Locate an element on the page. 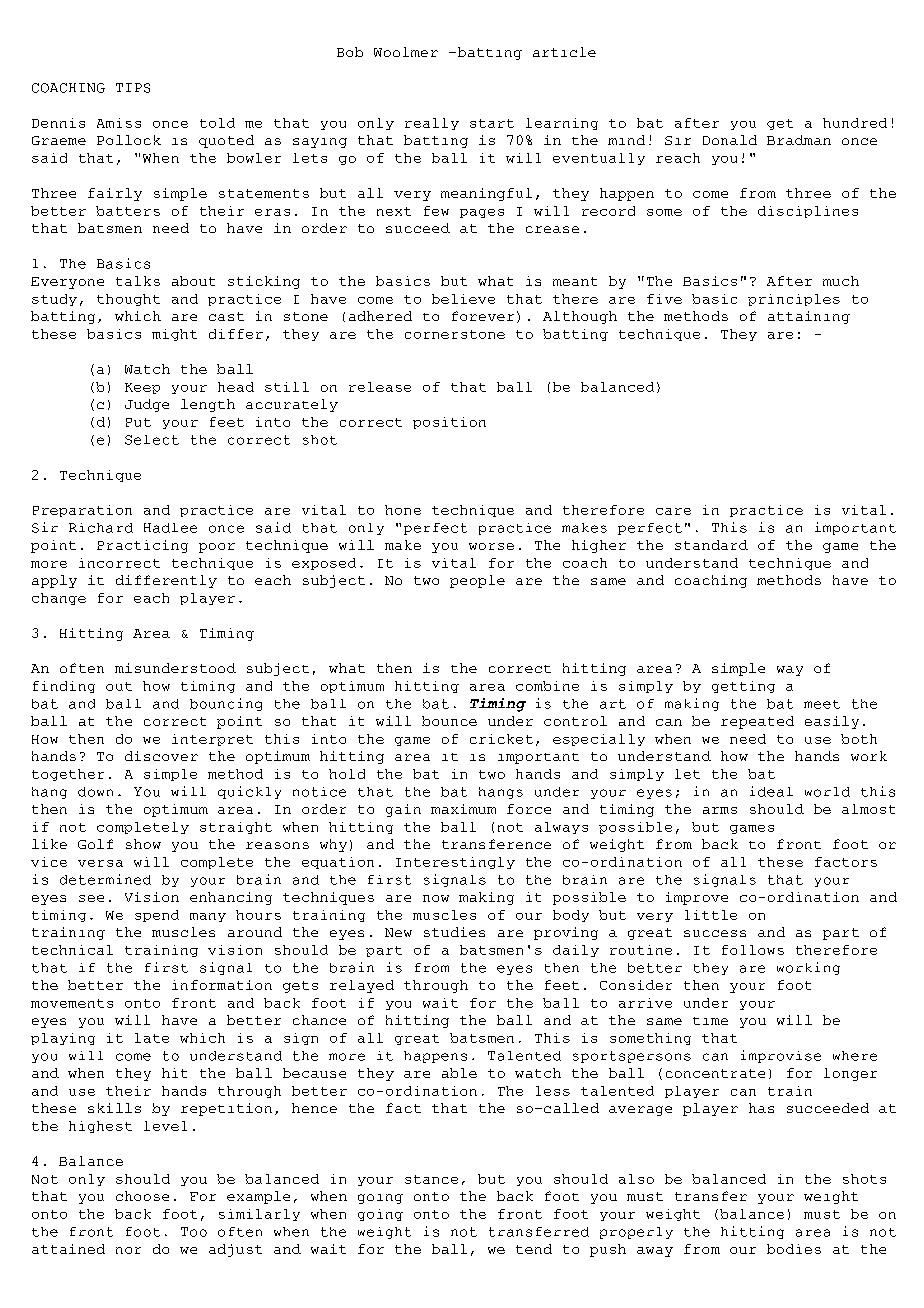 The width and height of the page is (924, 1308). Select is located at coordinates (152, 440).
